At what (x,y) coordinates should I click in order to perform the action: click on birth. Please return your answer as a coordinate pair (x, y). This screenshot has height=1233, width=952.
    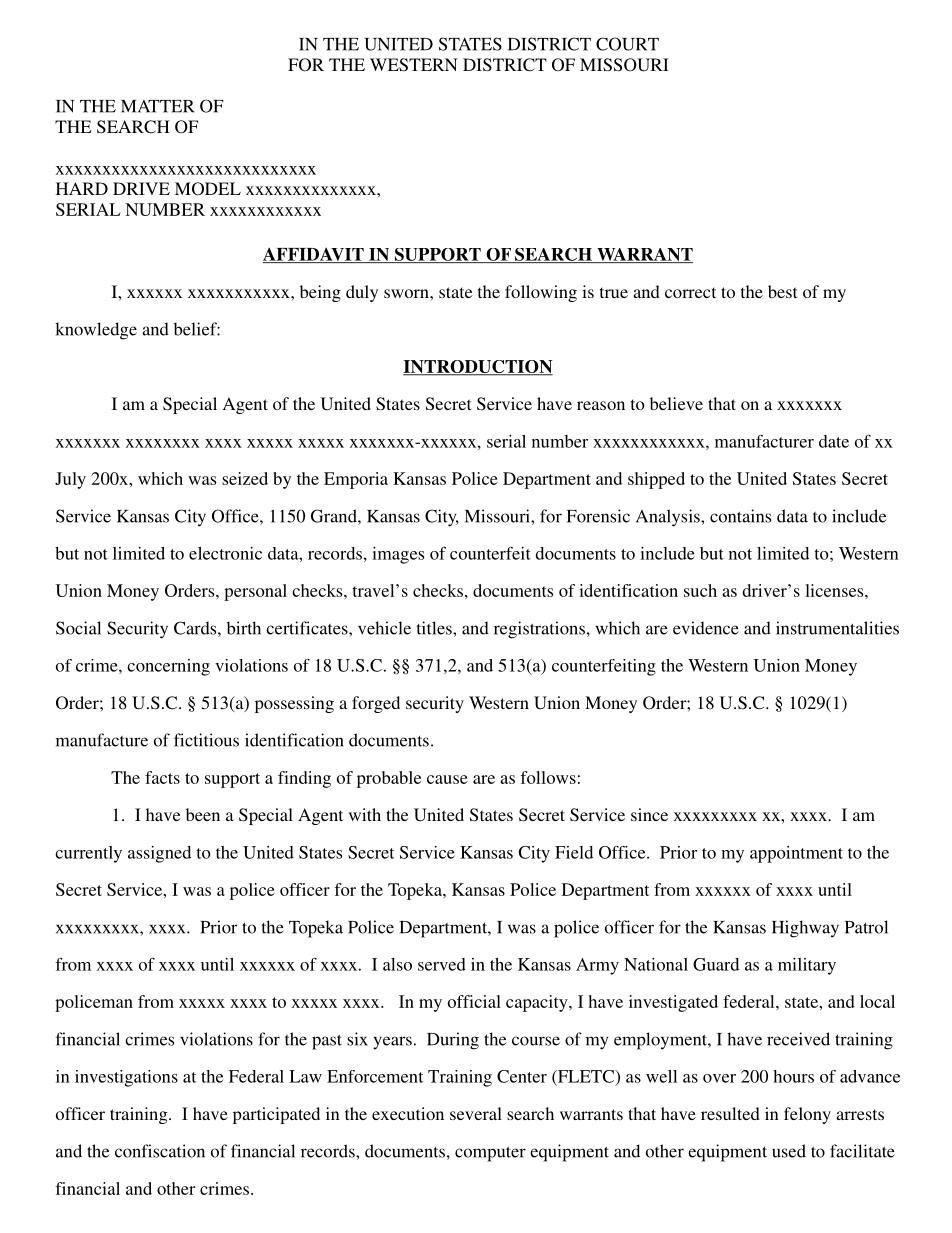
    Looking at the image, I should click on (244, 628).
